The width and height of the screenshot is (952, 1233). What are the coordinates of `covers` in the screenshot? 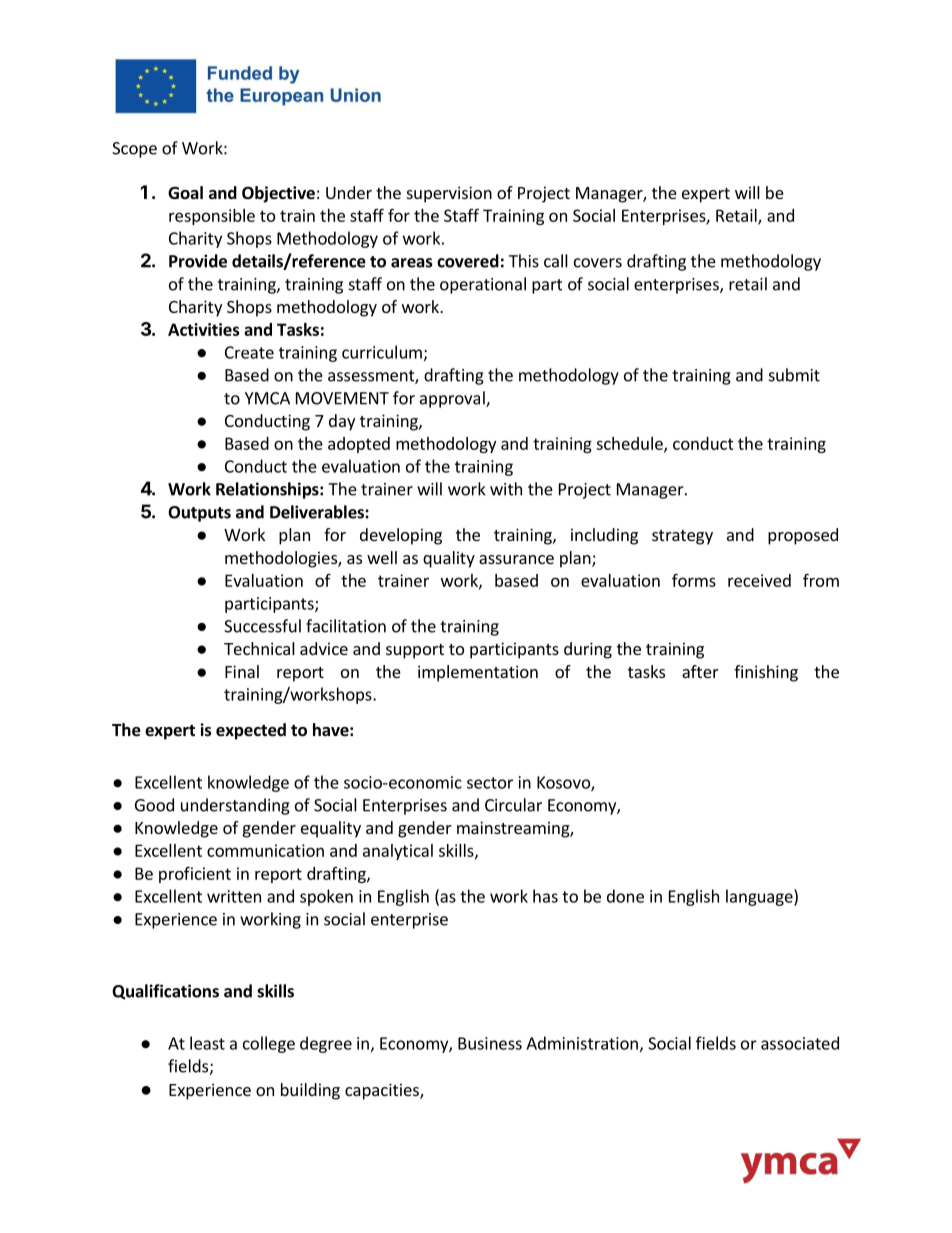 It's located at (598, 263).
